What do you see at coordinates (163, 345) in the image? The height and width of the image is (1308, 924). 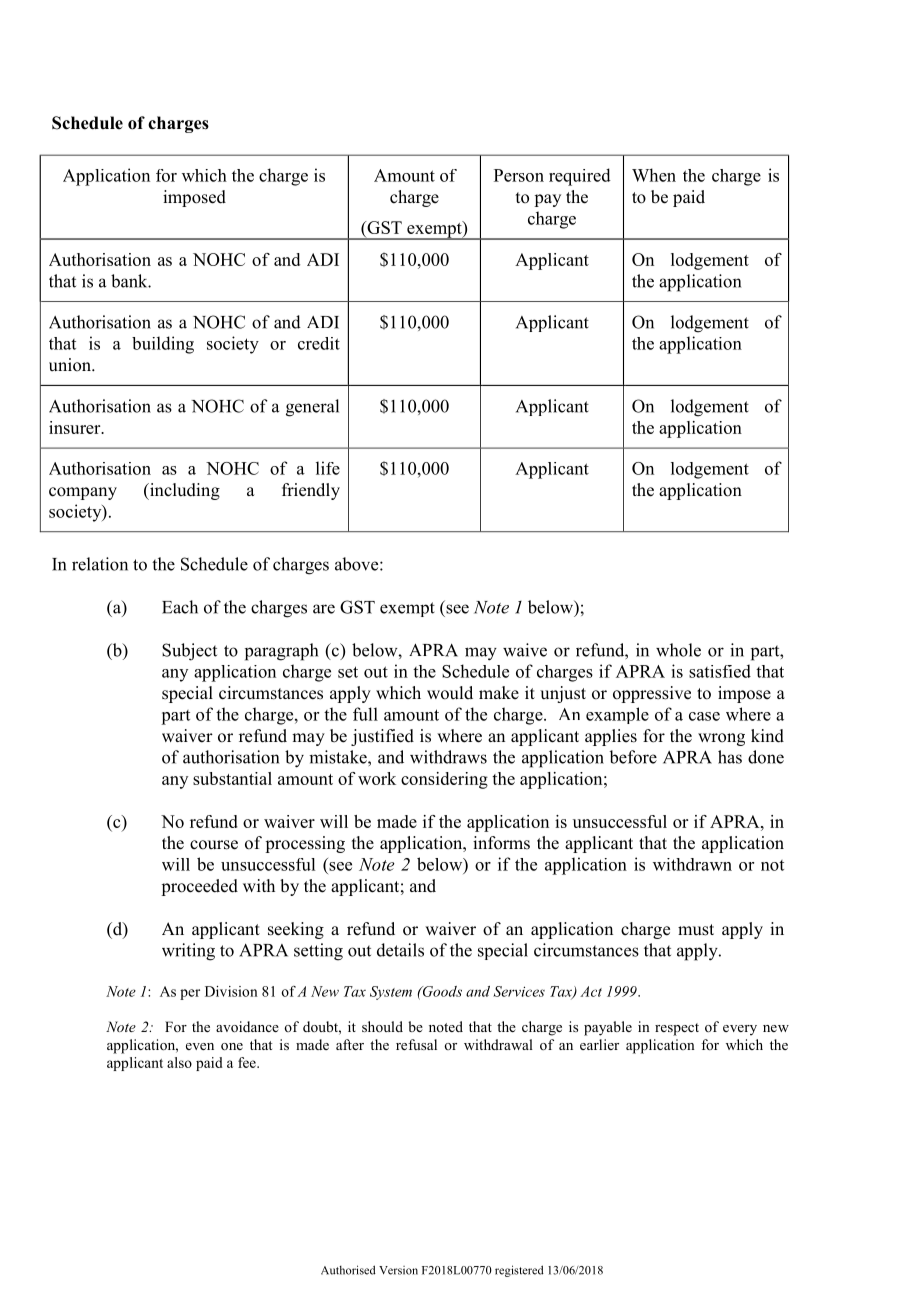 I see `building` at bounding box center [163, 345].
